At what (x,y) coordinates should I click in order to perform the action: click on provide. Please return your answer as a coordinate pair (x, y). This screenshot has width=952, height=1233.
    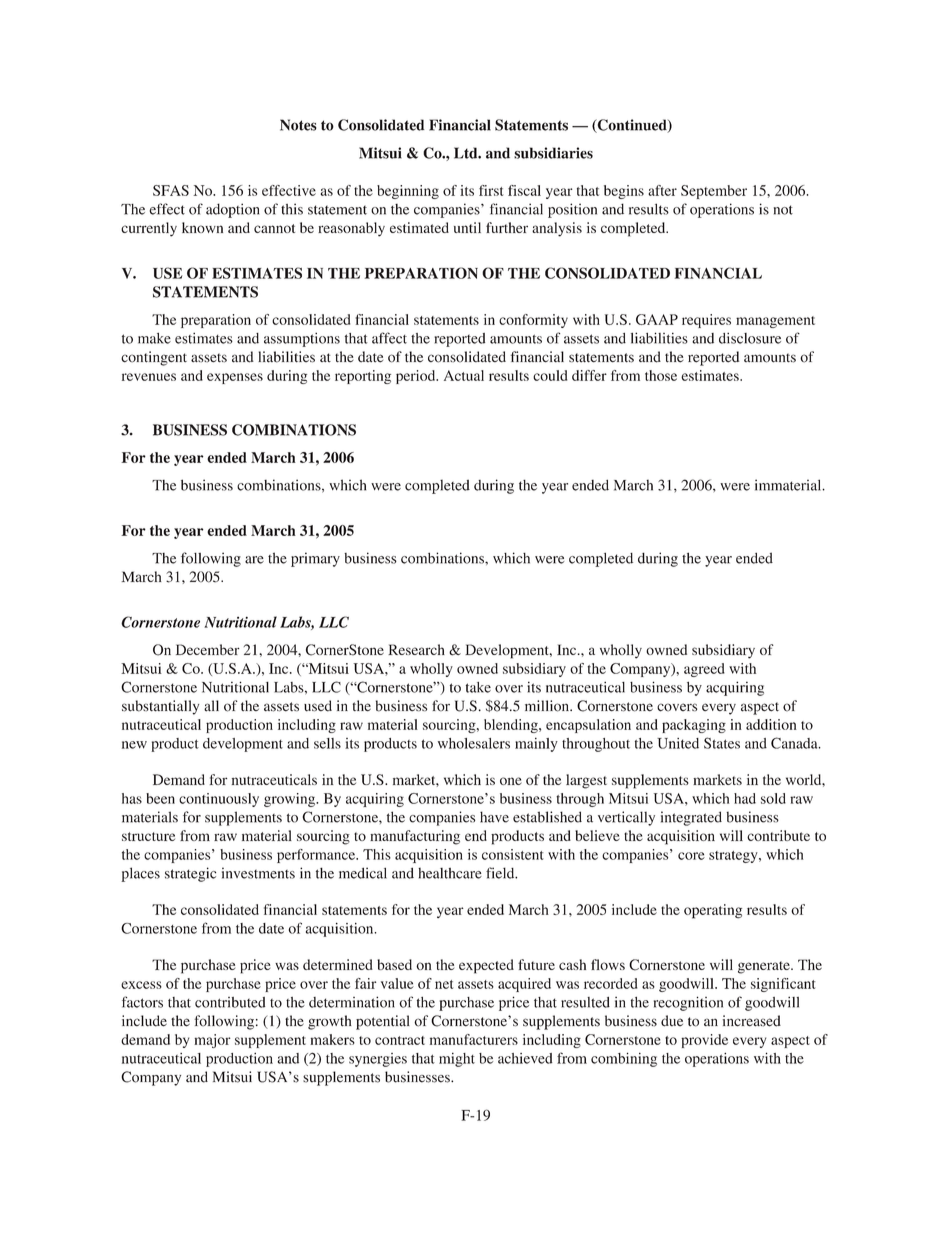
    Looking at the image, I should click on (704, 1041).
